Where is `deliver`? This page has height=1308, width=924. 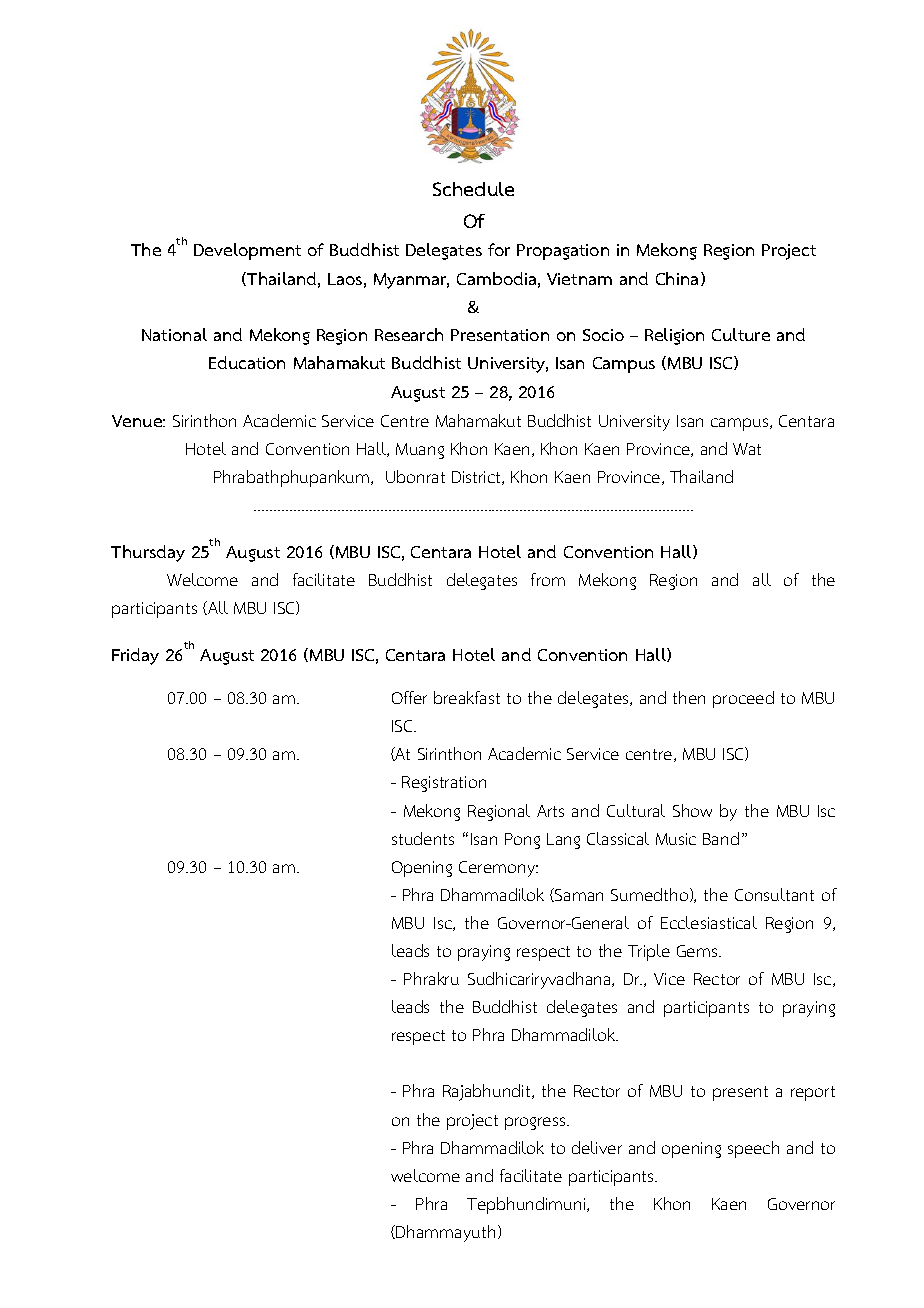
deliver is located at coordinates (597, 1147).
